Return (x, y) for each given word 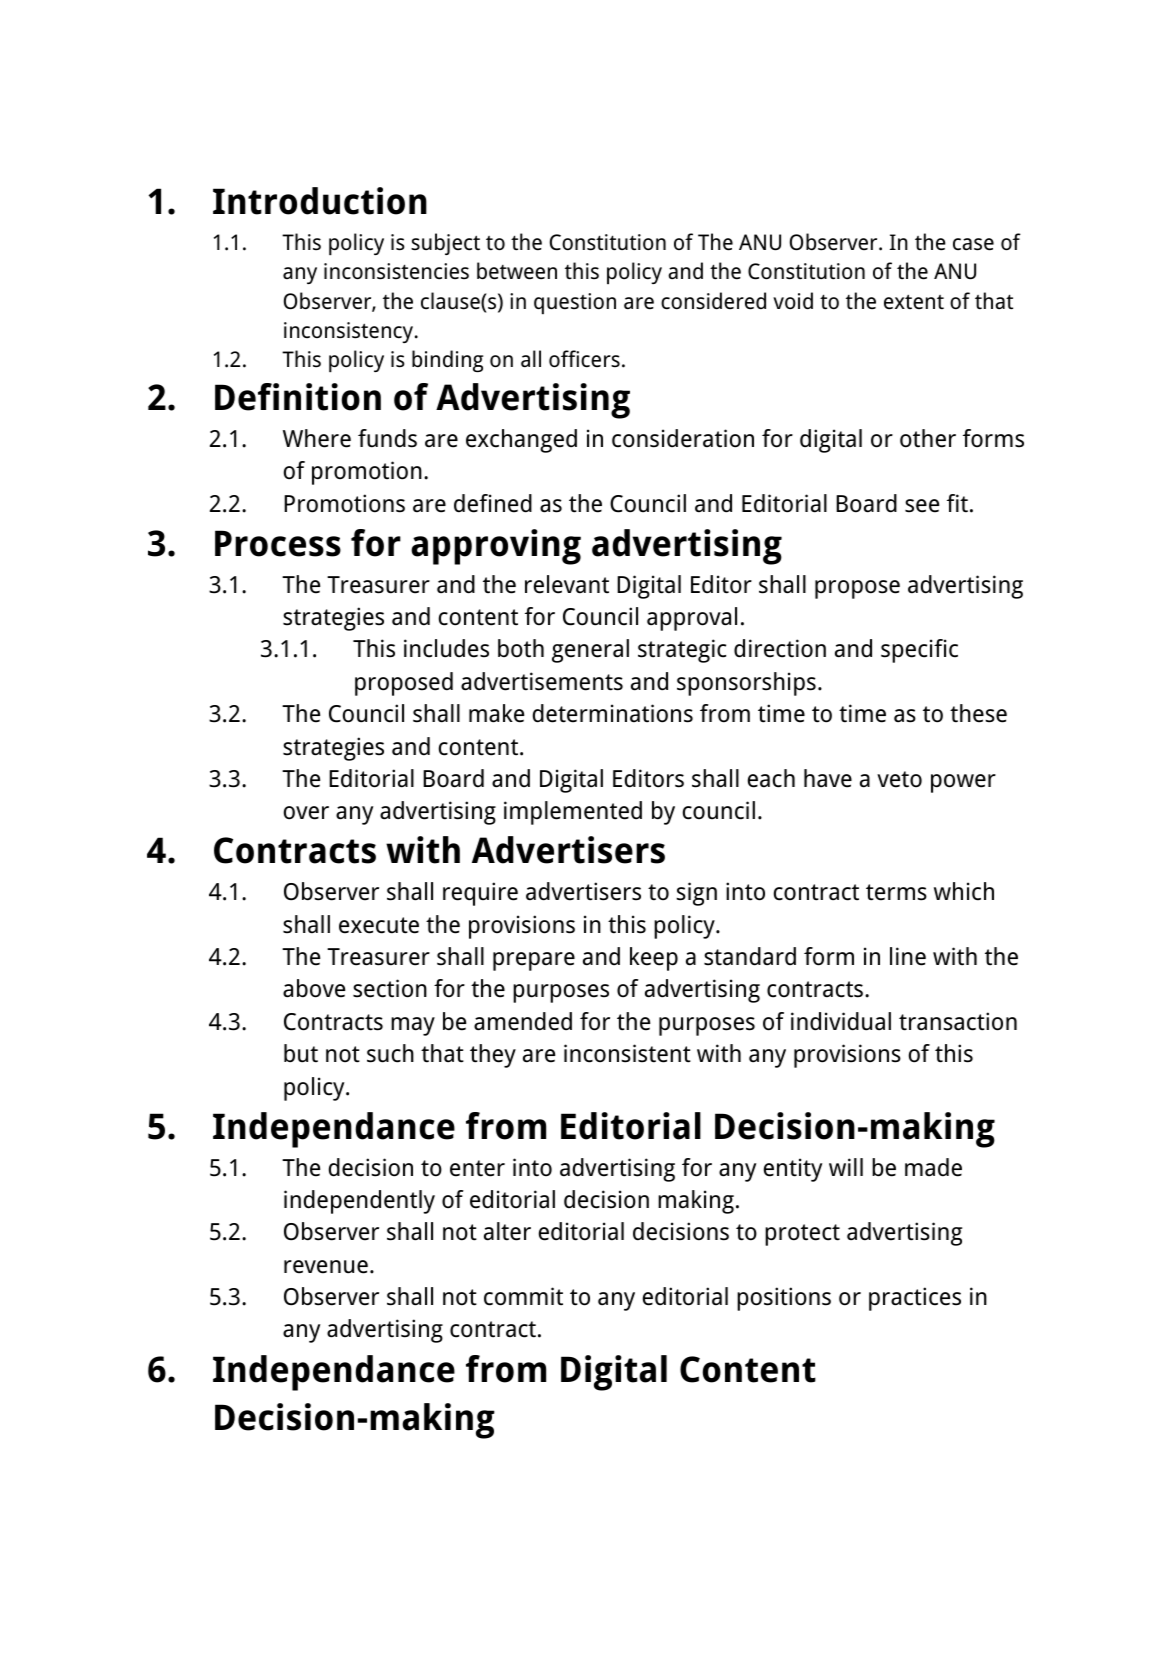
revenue (326, 1267)
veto (899, 779)
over (306, 813)
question (575, 303)
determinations (613, 713)
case (973, 244)
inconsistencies (396, 271)
